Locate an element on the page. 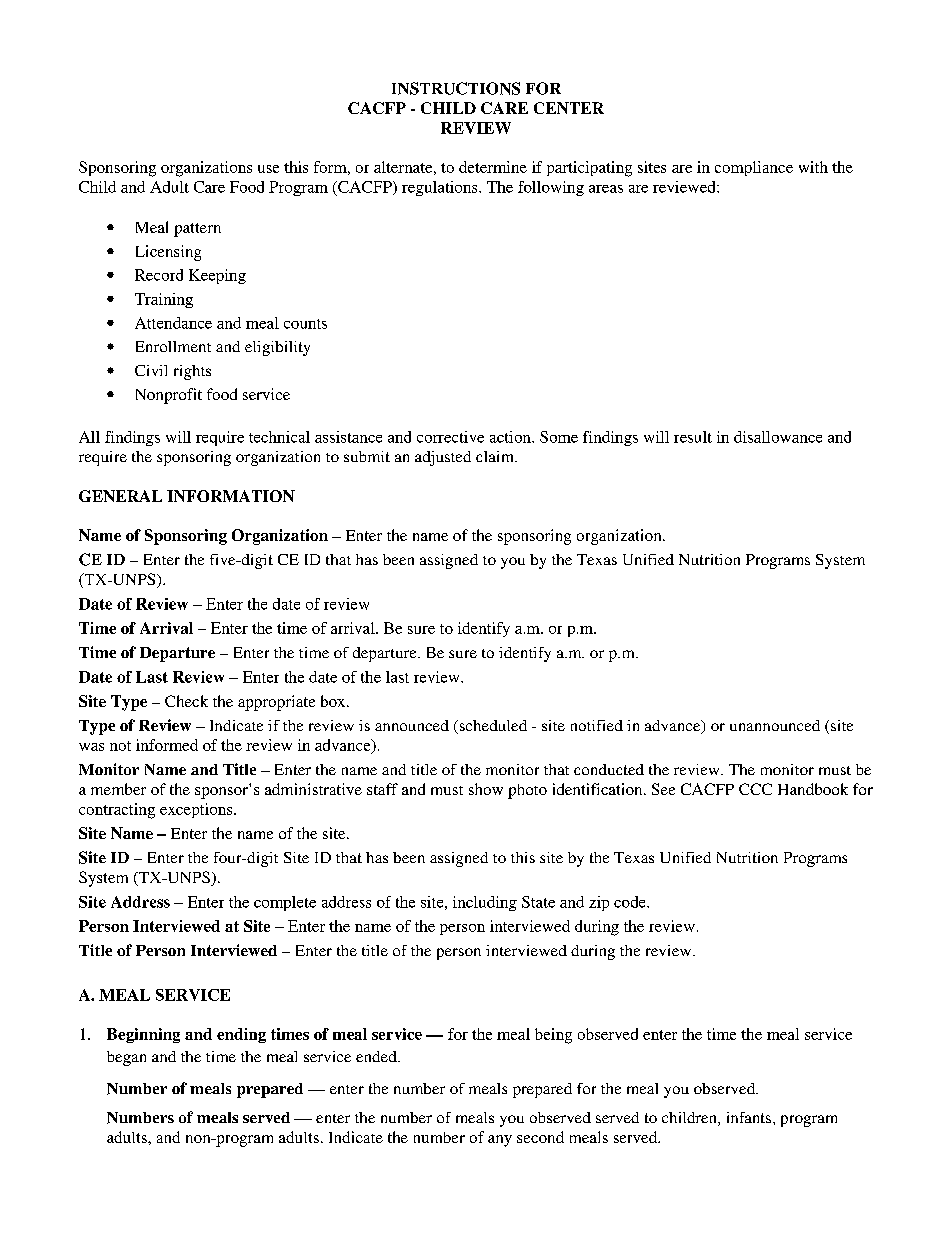  compliance is located at coordinates (754, 168).
